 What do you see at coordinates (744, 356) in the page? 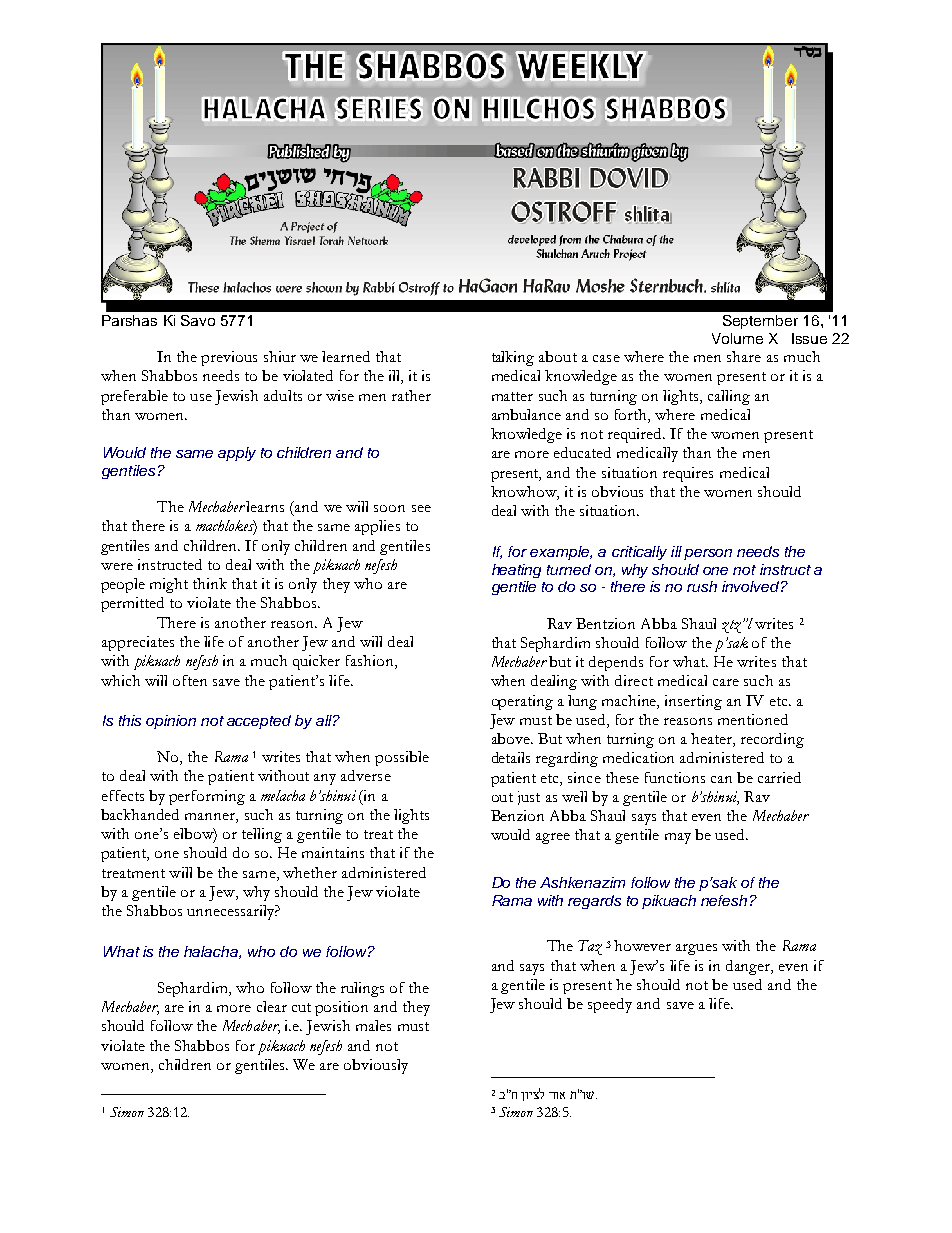
I see `share` at bounding box center [744, 356].
